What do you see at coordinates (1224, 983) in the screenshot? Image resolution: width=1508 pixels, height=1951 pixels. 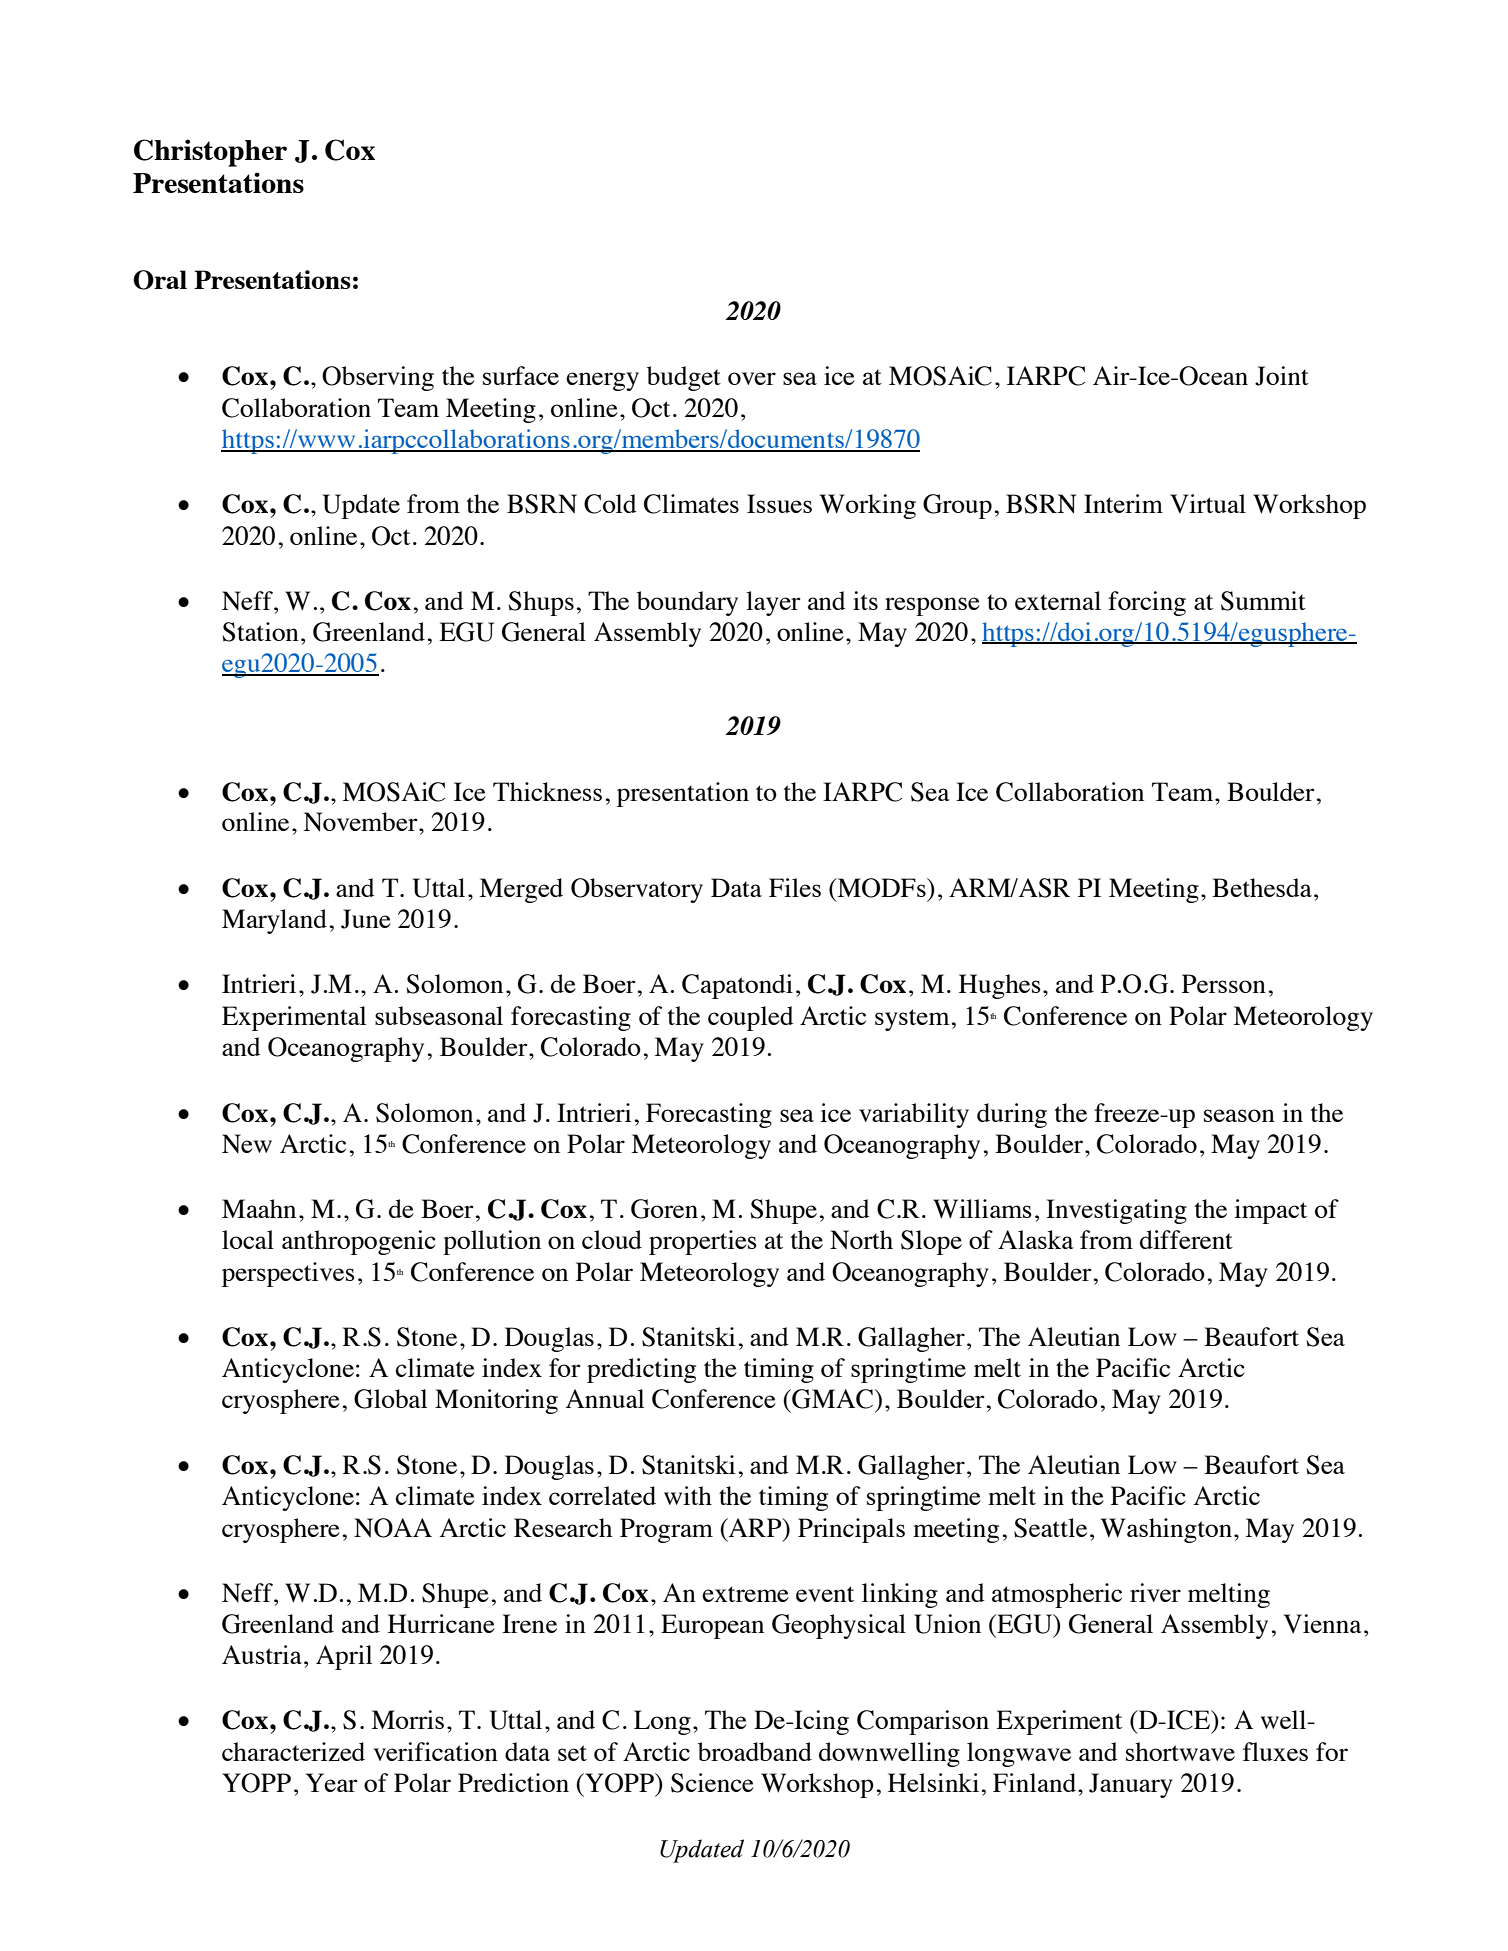 I see `Persson` at bounding box center [1224, 983].
